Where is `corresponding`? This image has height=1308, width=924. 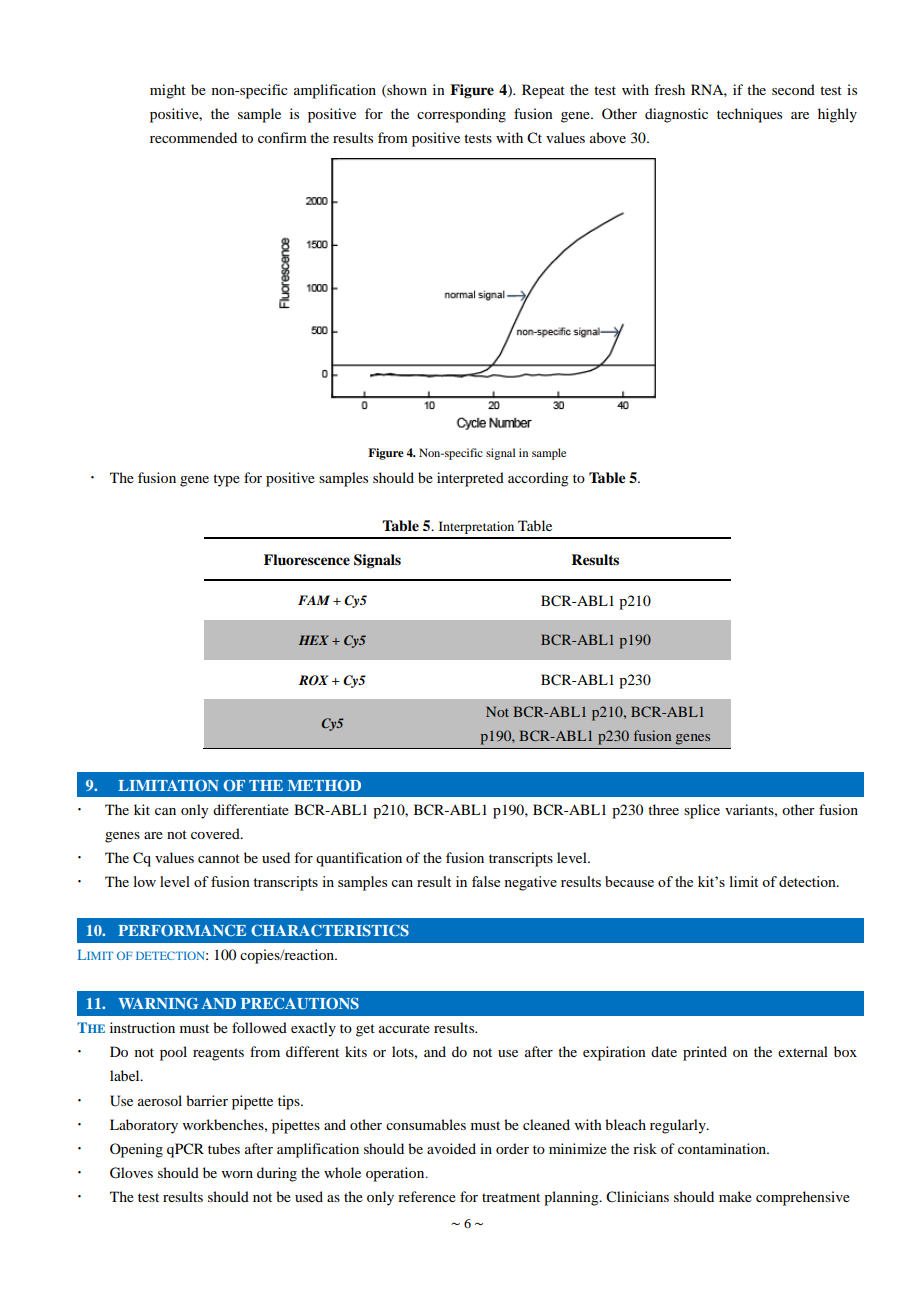
corresponding is located at coordinates (461, 115).
